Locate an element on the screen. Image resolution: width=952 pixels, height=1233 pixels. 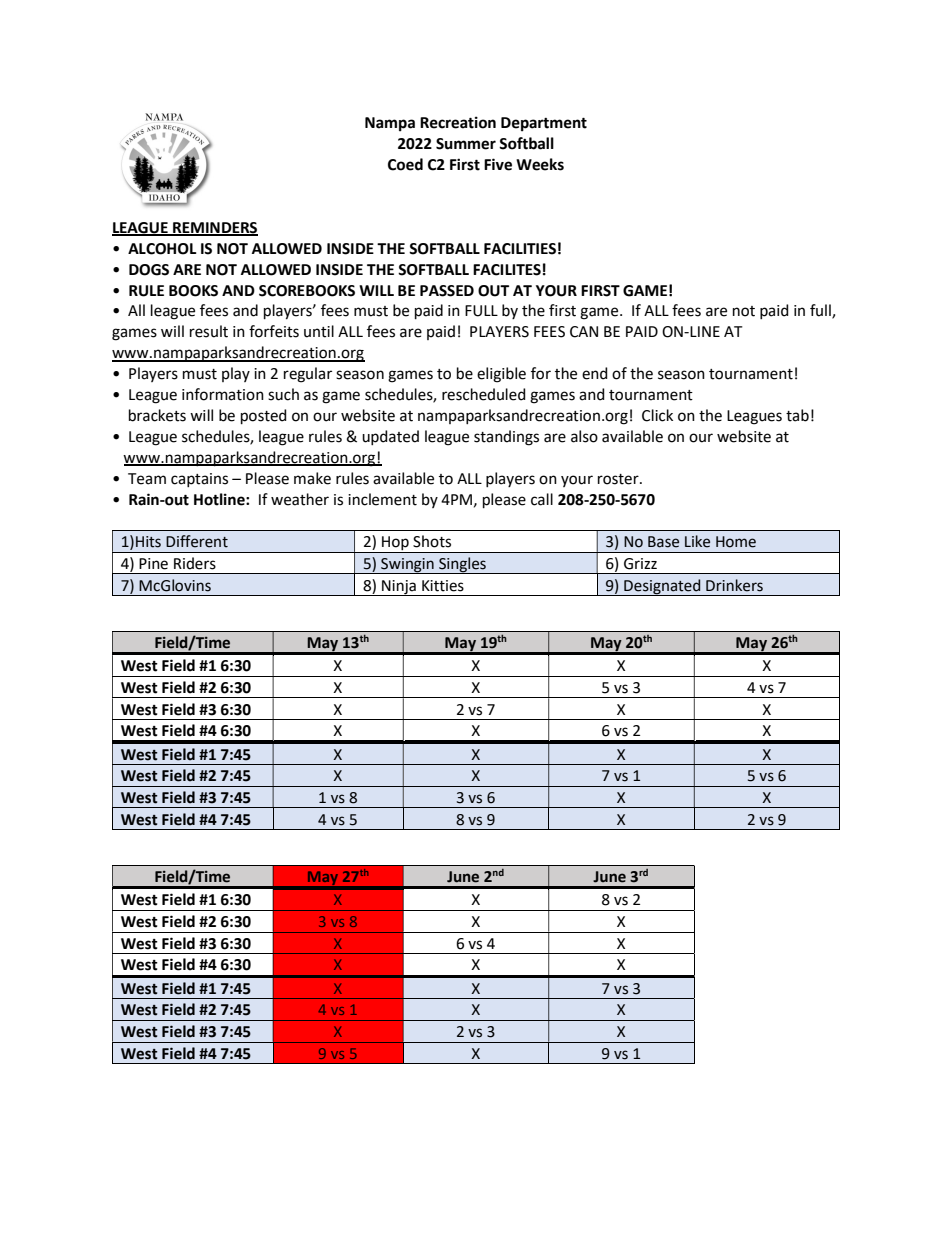
REMINDERS is located at coordinates (214, 228).
